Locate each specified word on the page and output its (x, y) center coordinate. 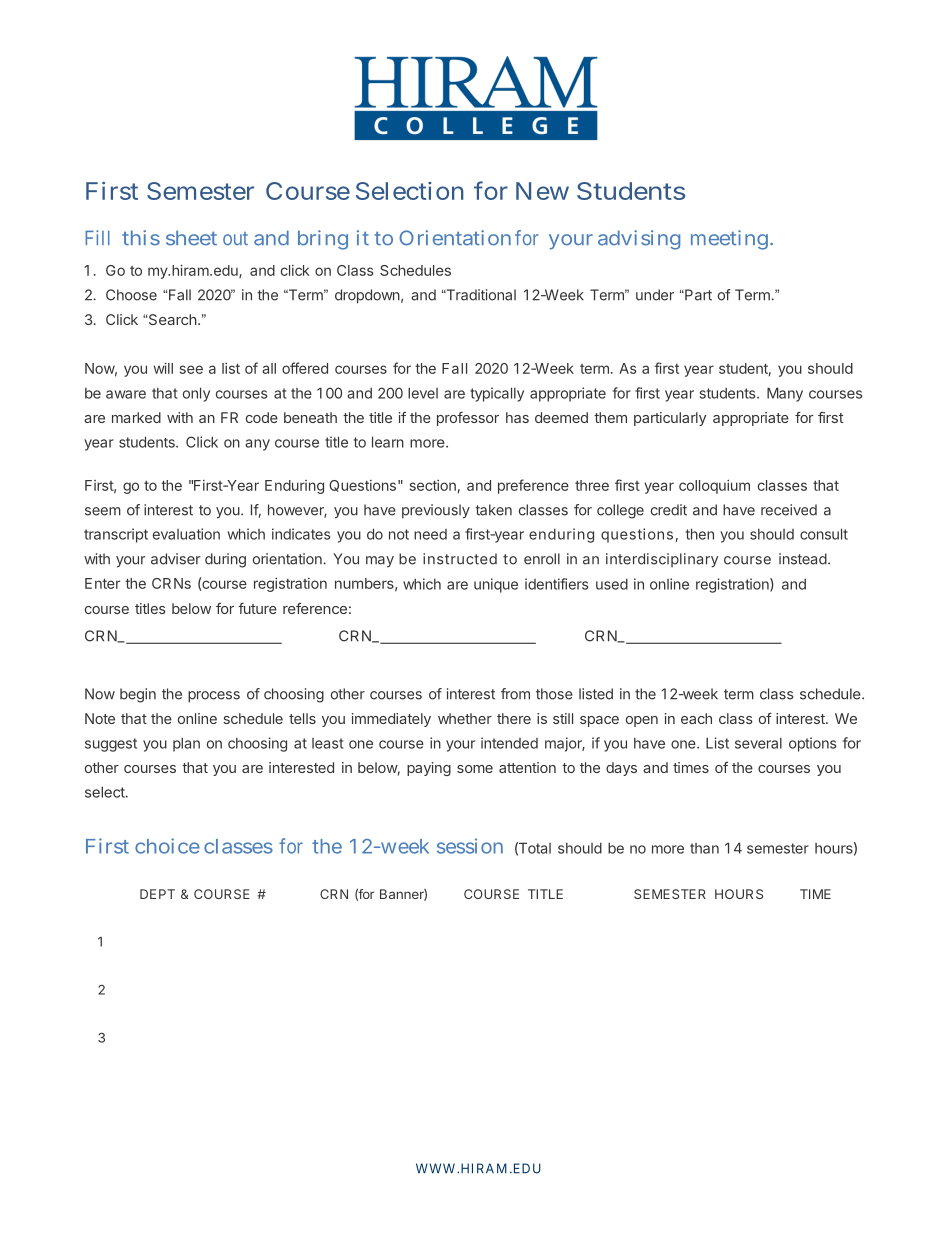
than (704, 848)
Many (785, 394)
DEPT (157, 894)
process (214, 697)
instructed (460, 559)
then (700, 534)
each (696, 718)
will (163, 368)
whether (465, 718)
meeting (729, 240)
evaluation (186, 534)
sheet (191, 238)
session (470, 846)
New (542, 191)
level (423, 393)
